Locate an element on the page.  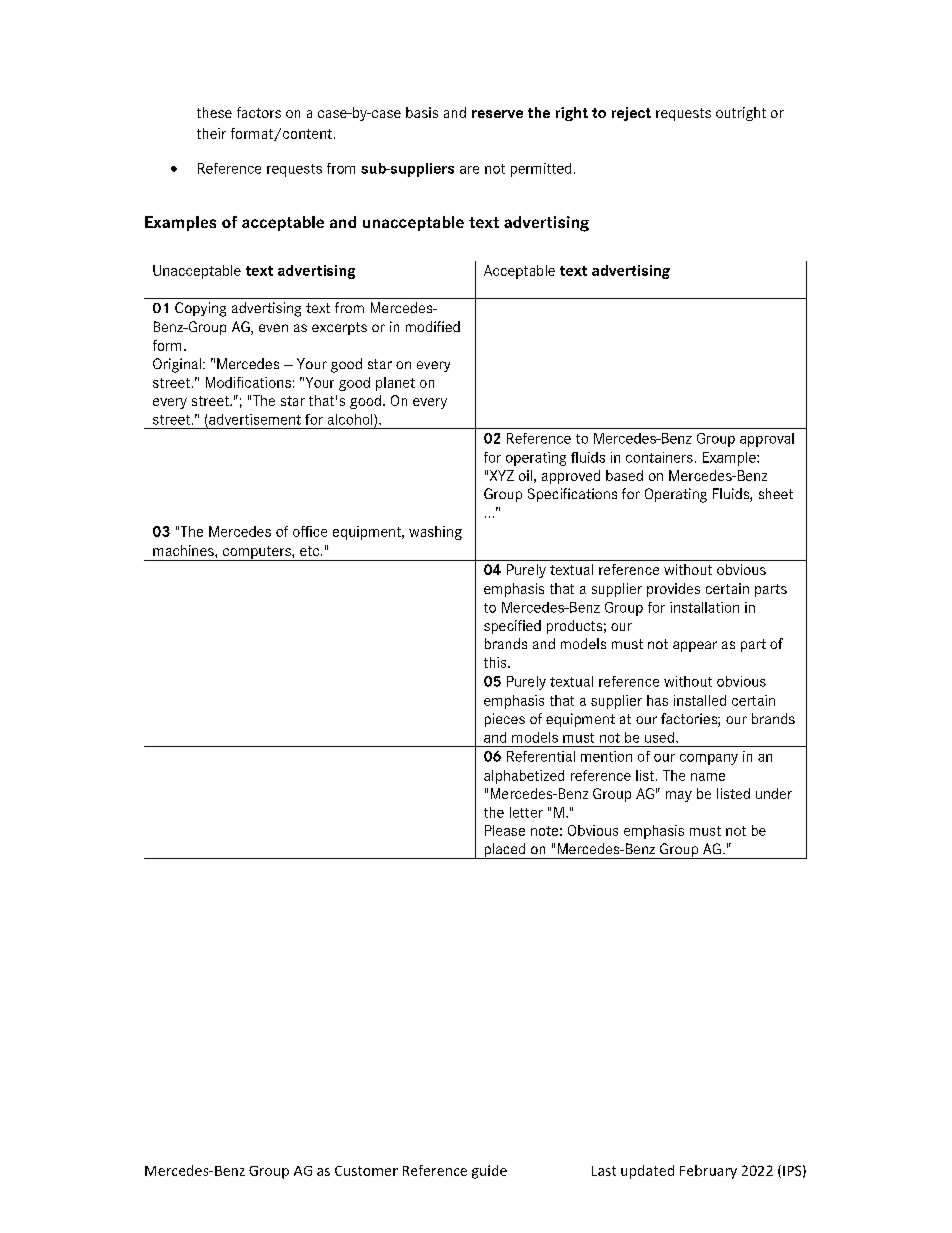
Customer is located at coordinates (366, 1171).
